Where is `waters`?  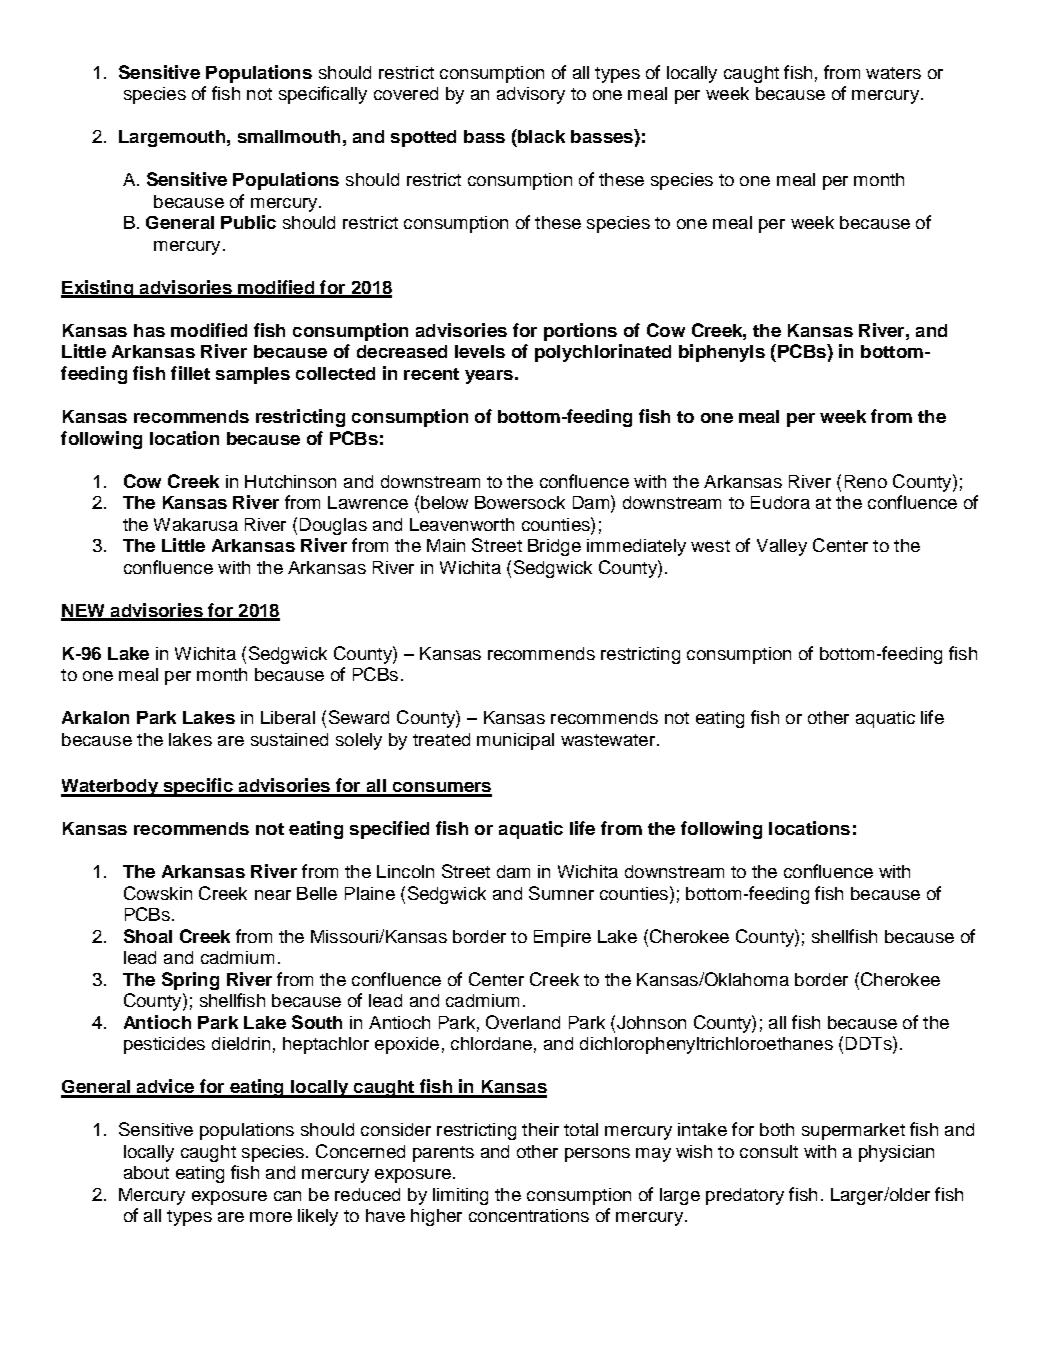
waters is located at coordinates (893, 73).
